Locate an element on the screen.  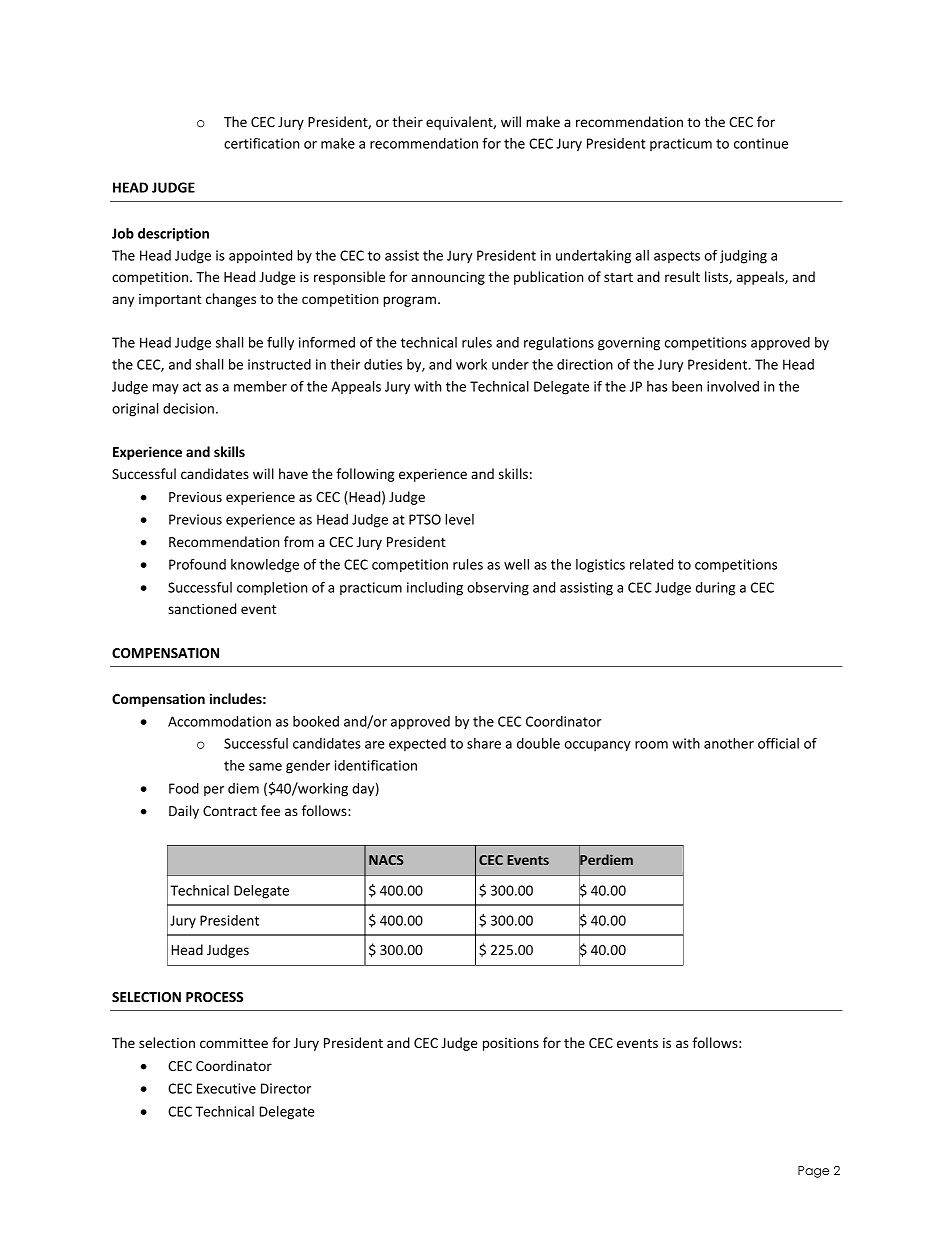
certification is located at coordinates (261, 143).
